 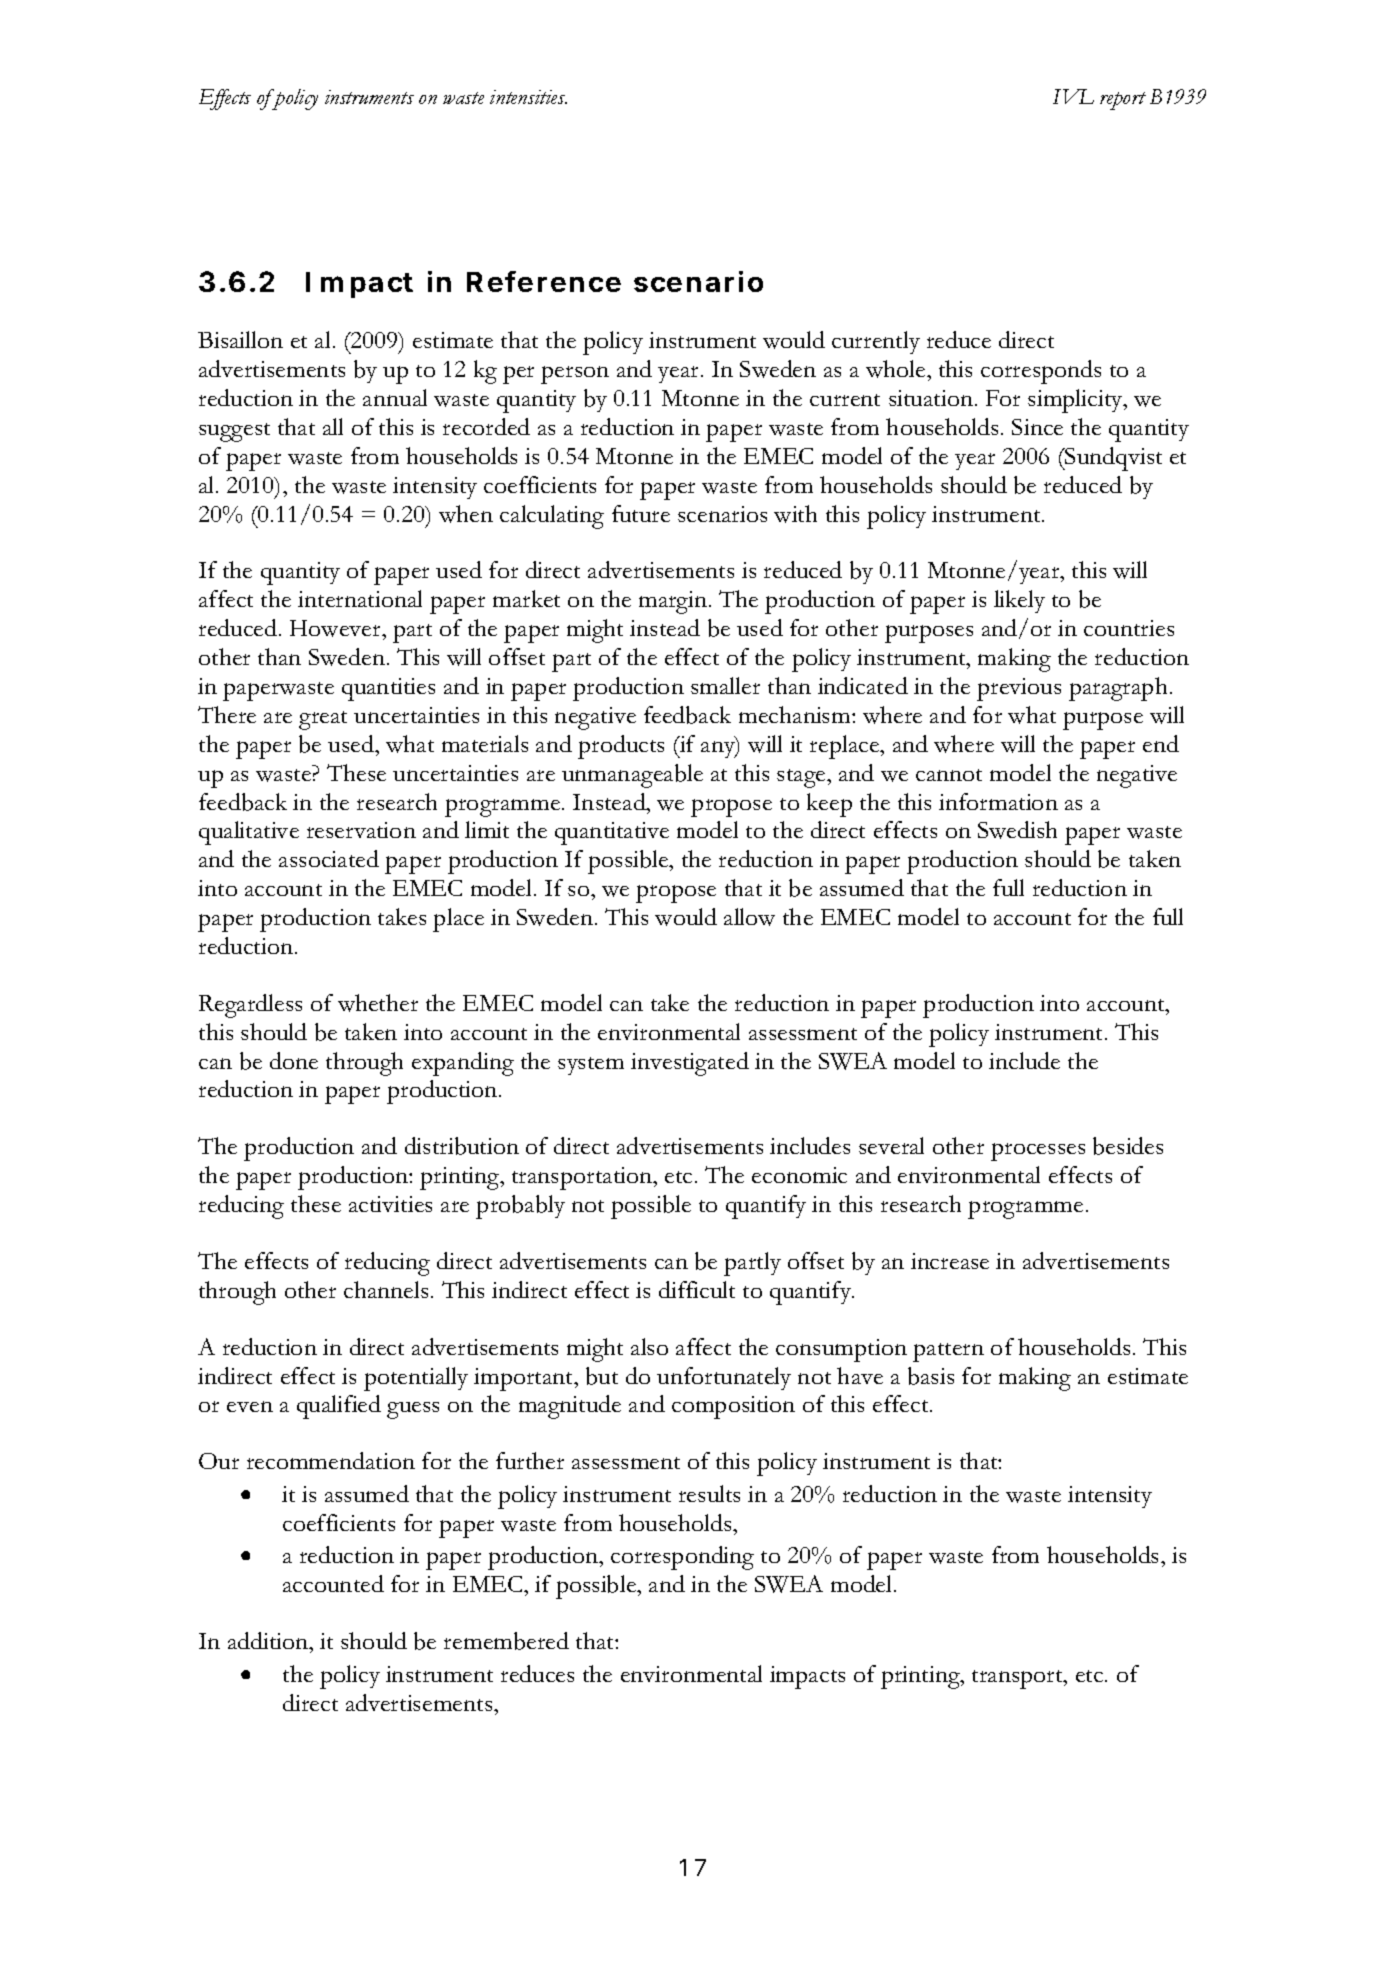 I want to click on associated, so click(x=329, y=858).
